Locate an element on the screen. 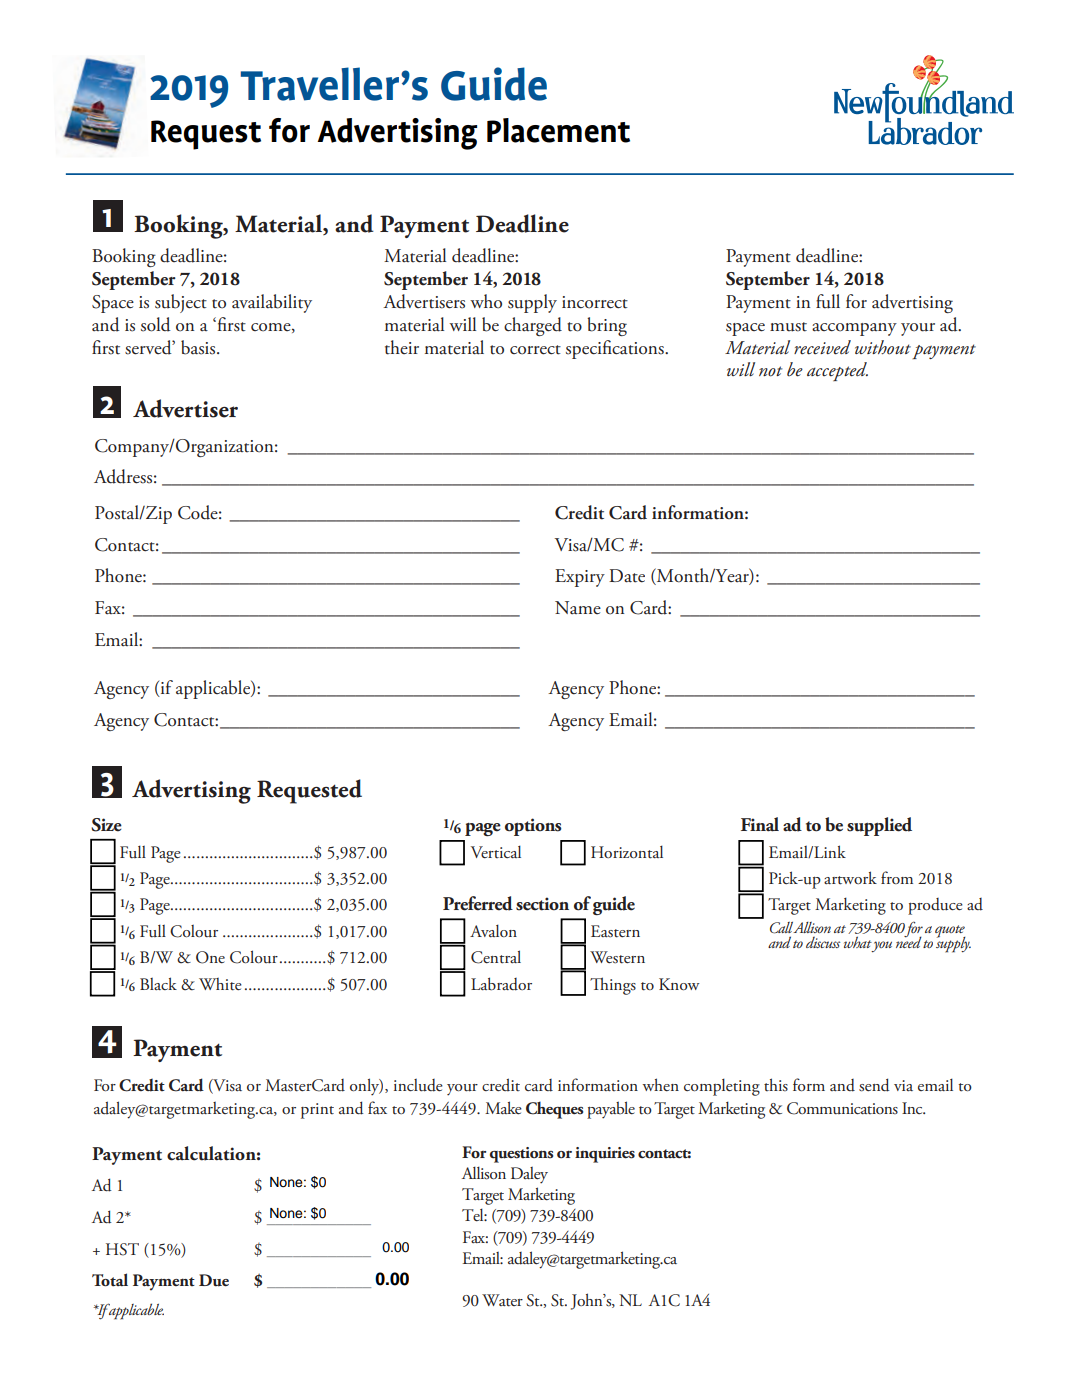 This screenshot has width=1076, height=1393. subject is located at coordinates (181, 303).
